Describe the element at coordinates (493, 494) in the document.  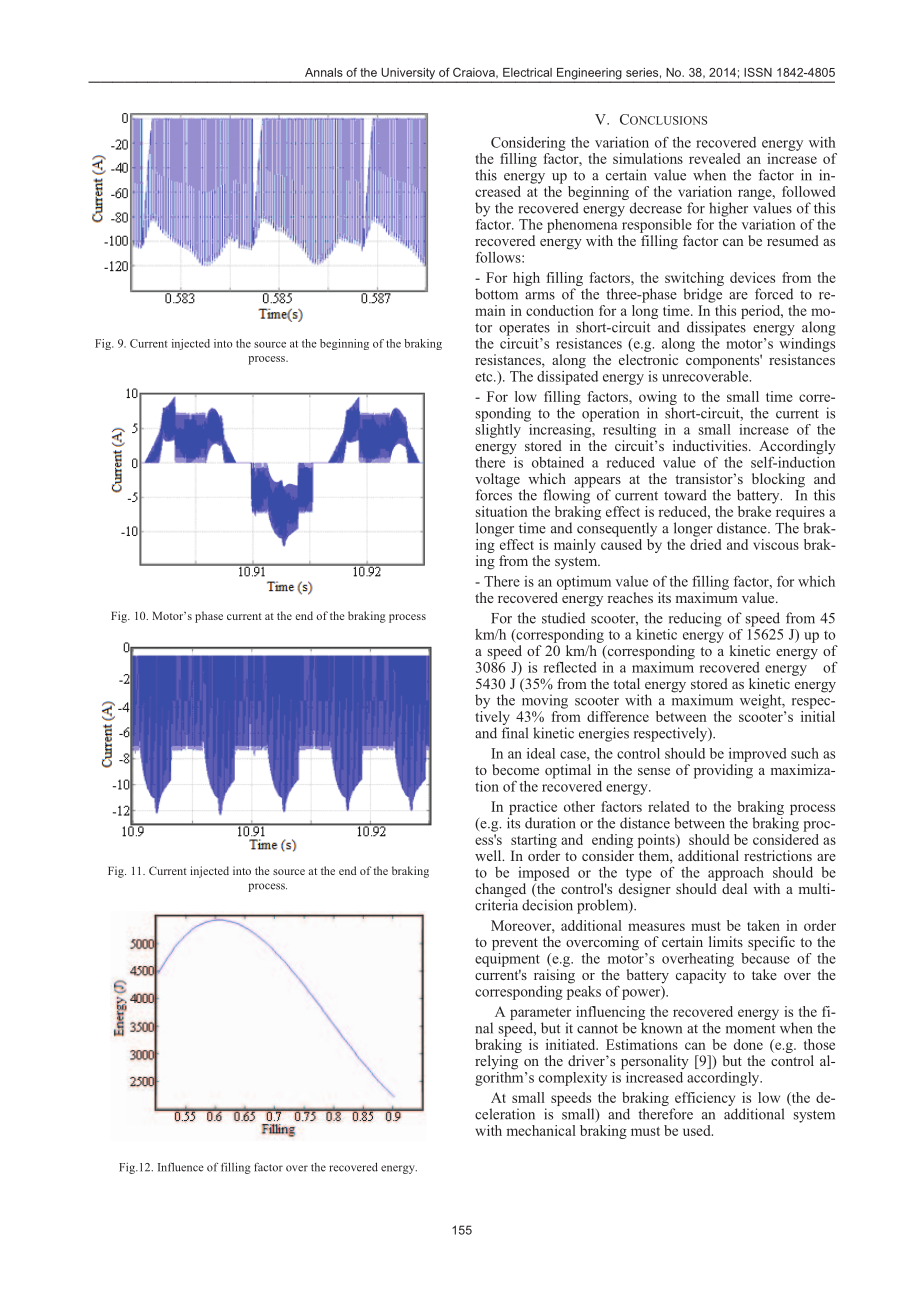
I see `forces` at that location.
